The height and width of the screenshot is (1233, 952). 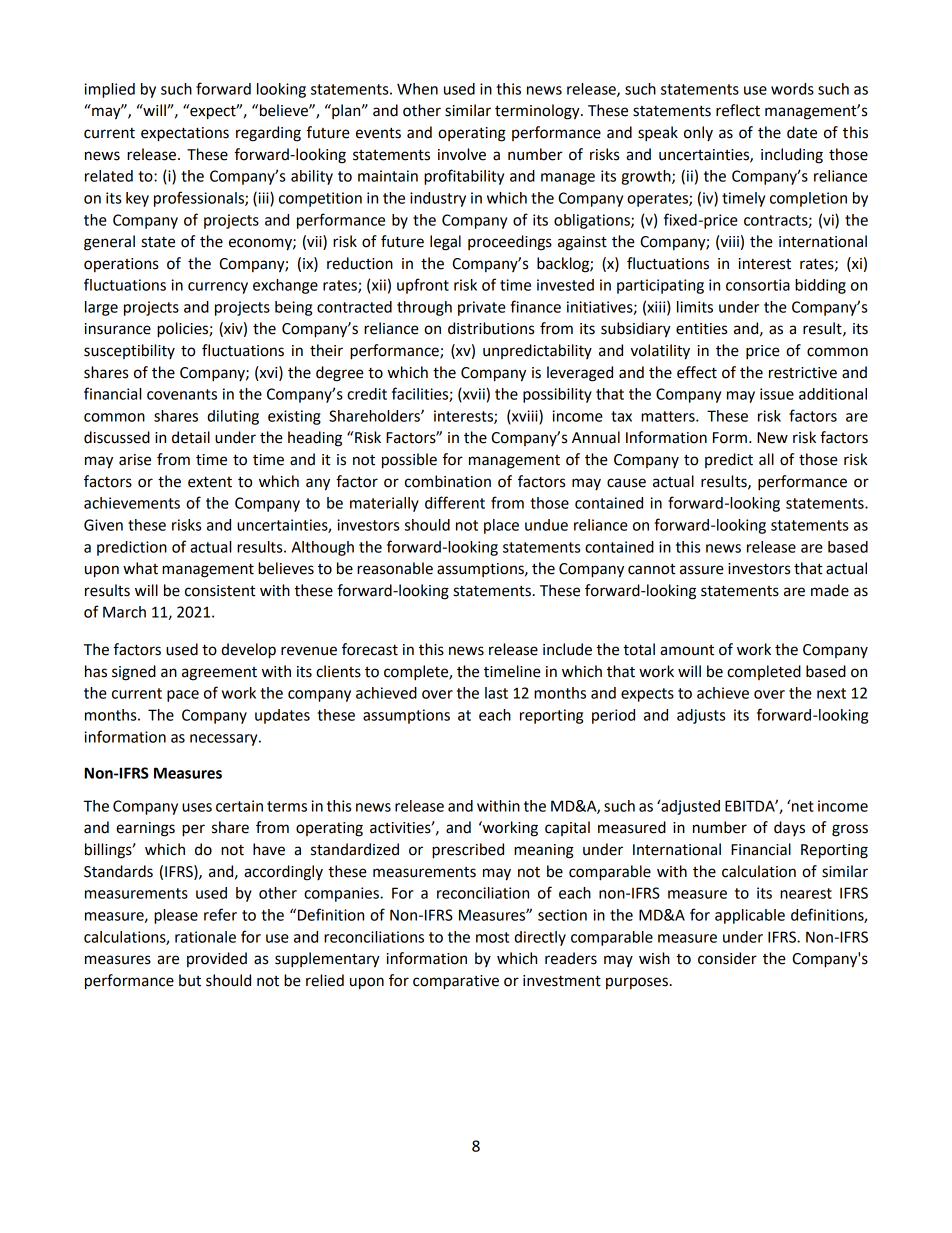 I want to click on reflect, so click(x=738, y=110).
